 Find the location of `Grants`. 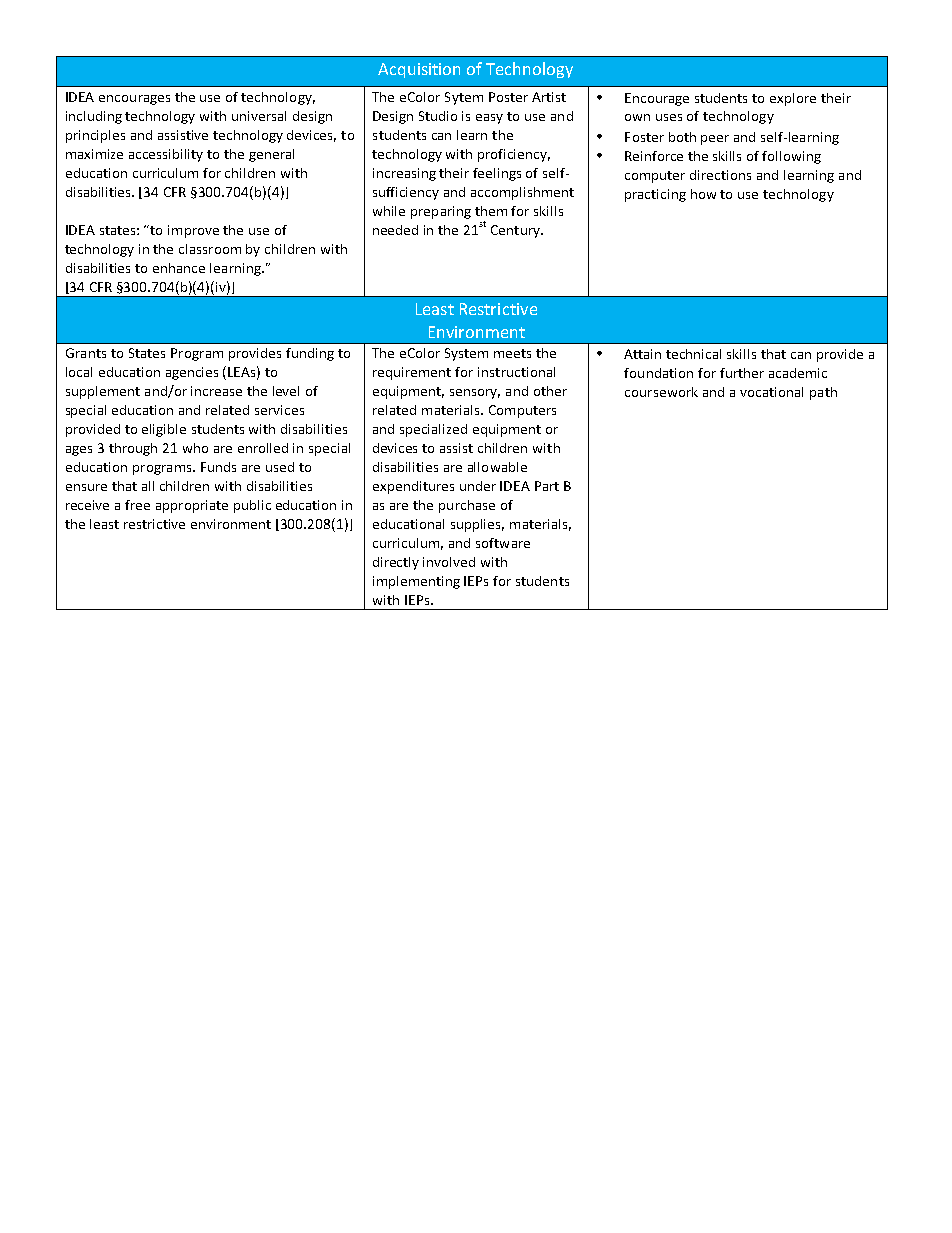

Grants is located at coordinates (86, 353).
